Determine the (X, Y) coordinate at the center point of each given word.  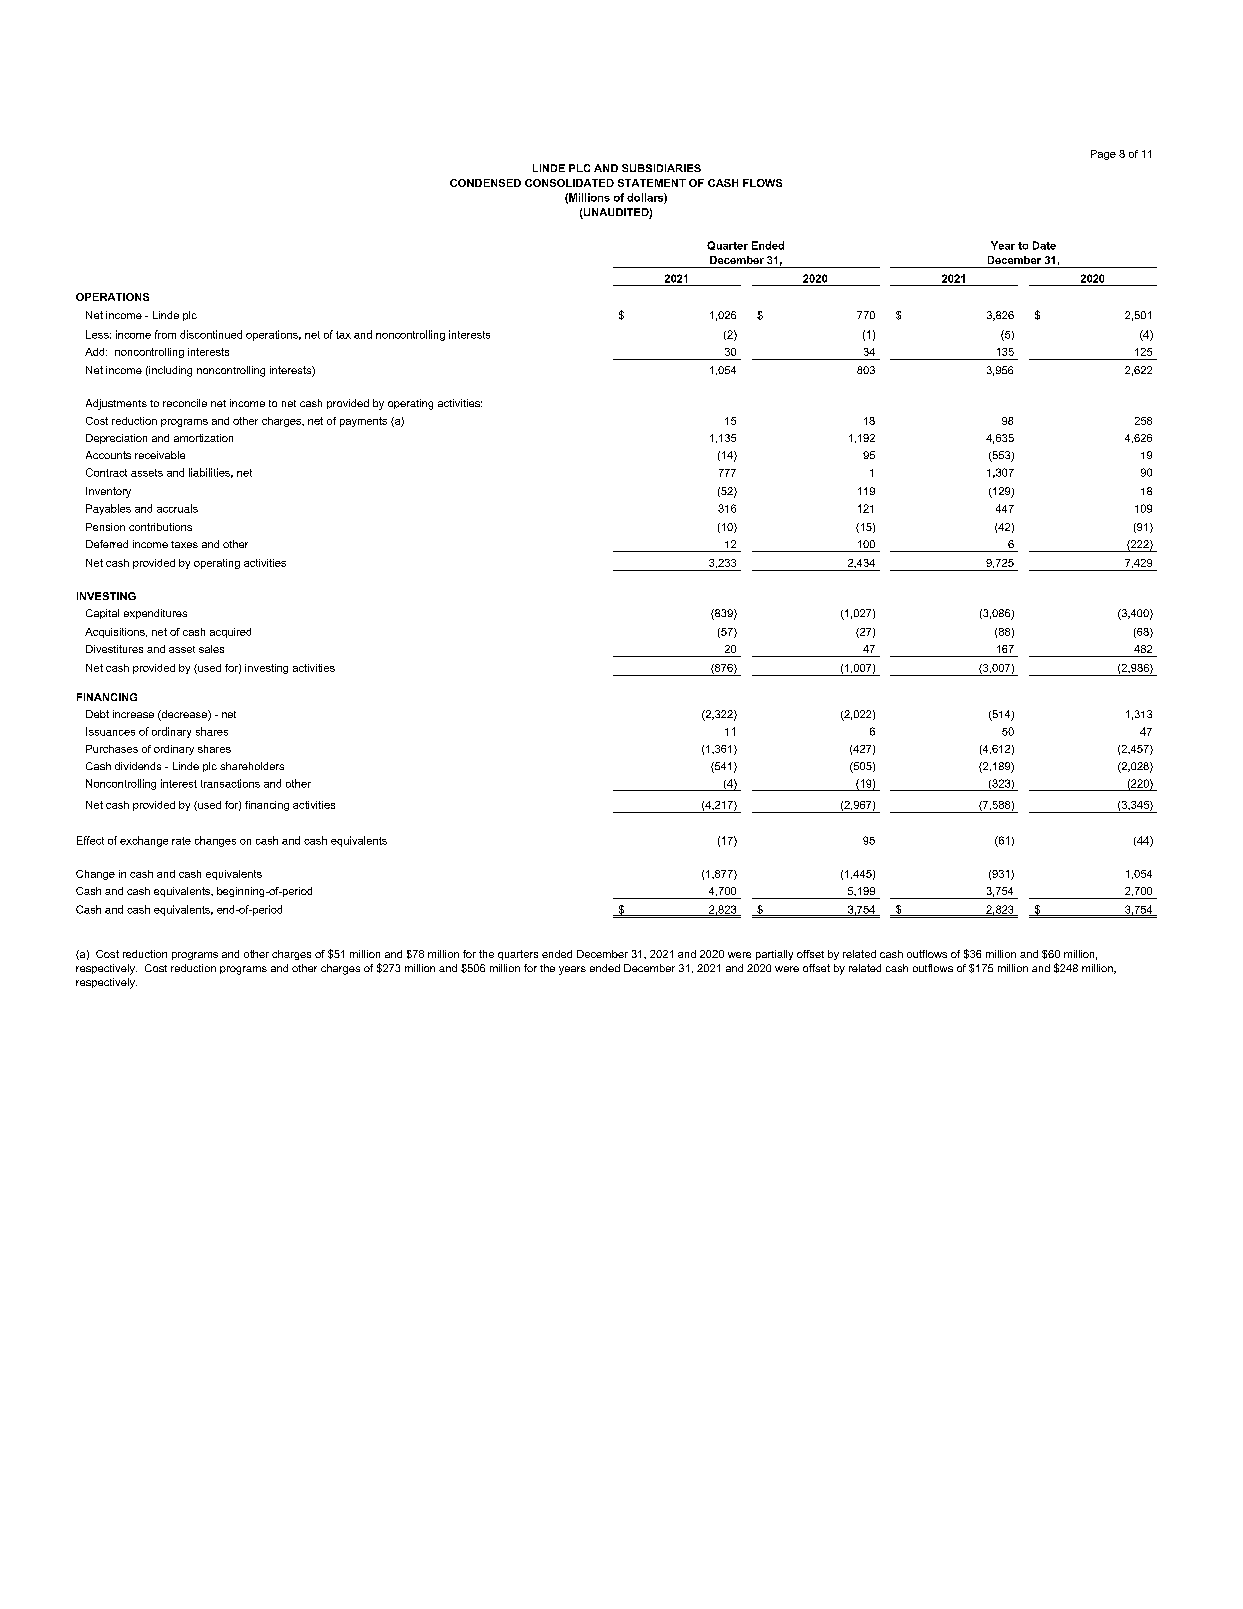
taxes (184, 544)
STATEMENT (652, 183)
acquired (230, 633)
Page (1103, 155)
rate (181, 841)
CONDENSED (485, 183)
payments (363, 422)
